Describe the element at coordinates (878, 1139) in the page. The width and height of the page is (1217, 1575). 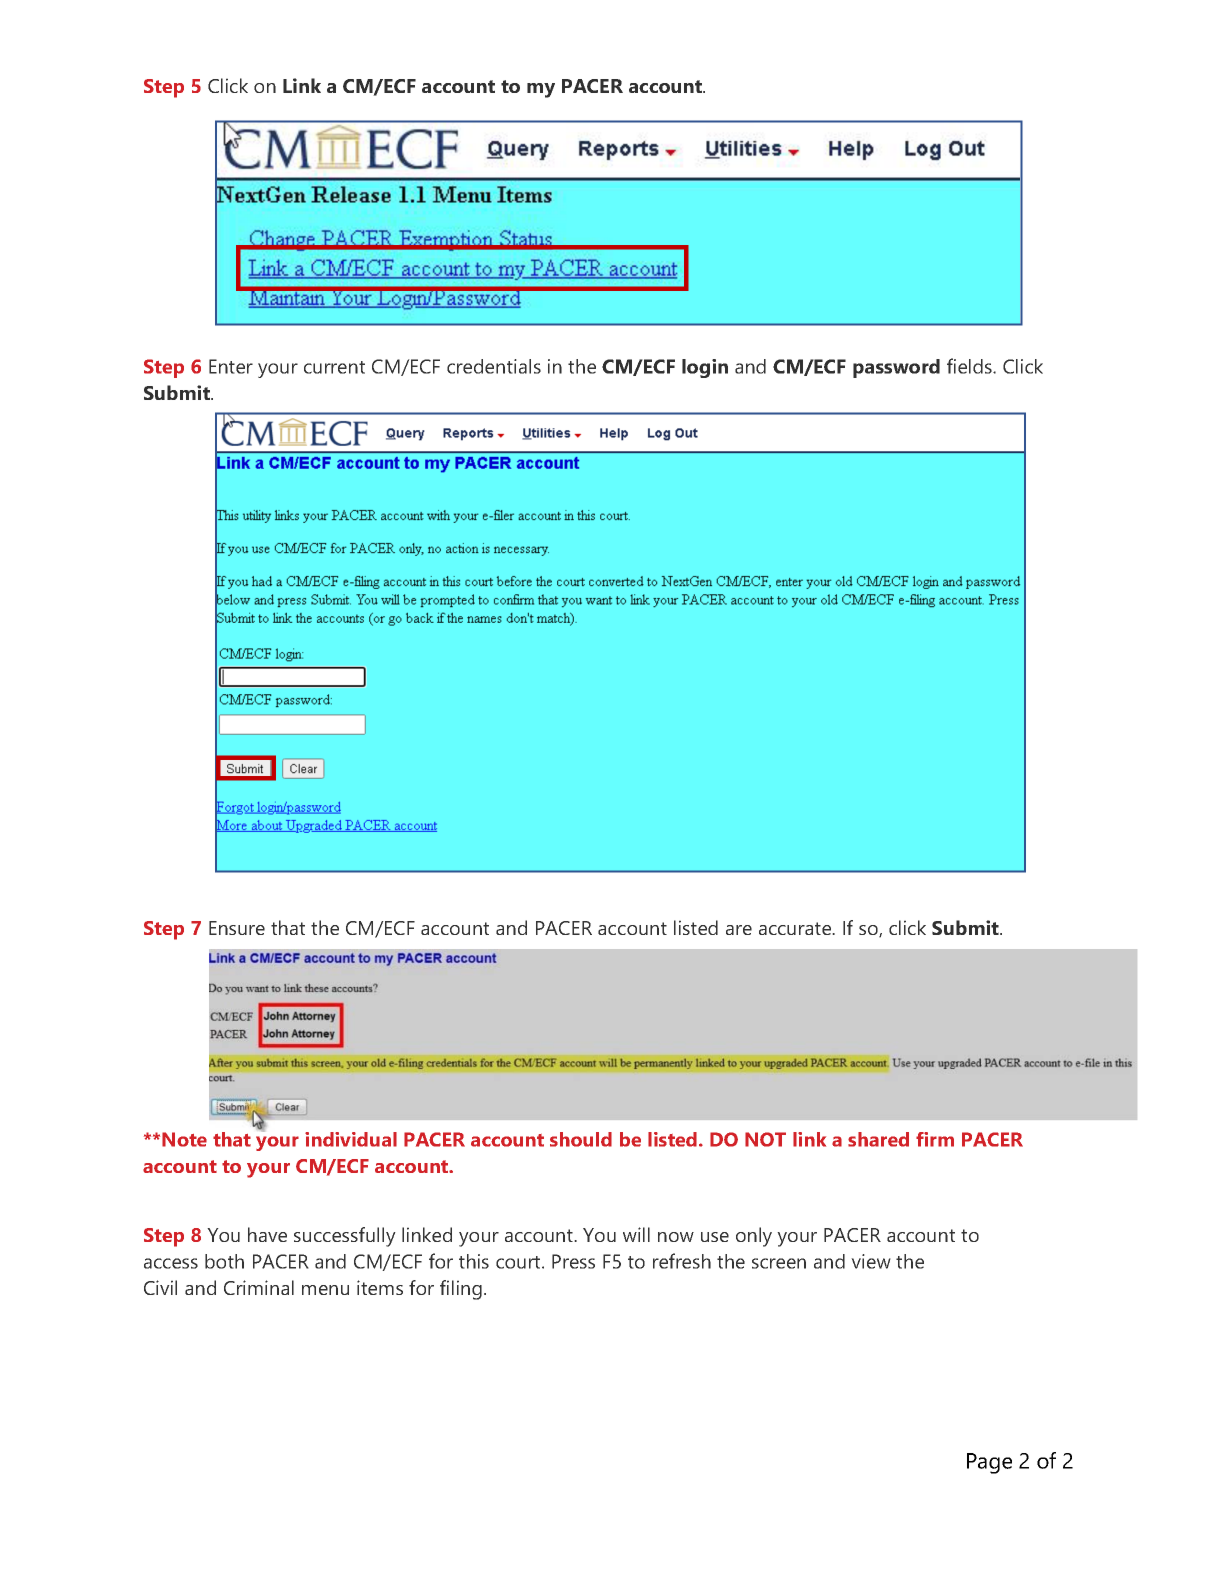
I see `shared` at that location.
